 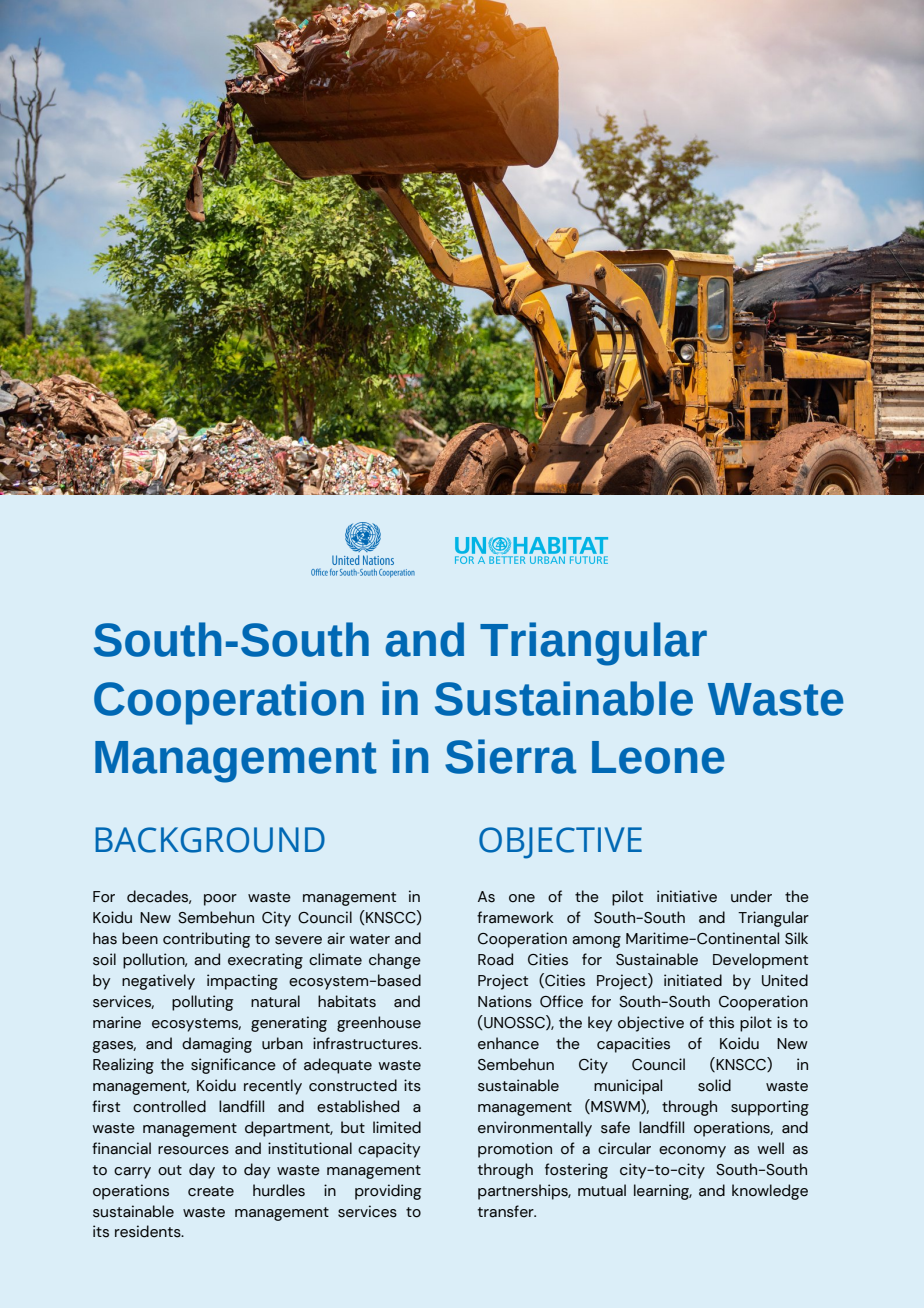 What do you see at coordinates (207, 940) in the screenshot?
I see `contributing` at bounding box center [207, 940].
